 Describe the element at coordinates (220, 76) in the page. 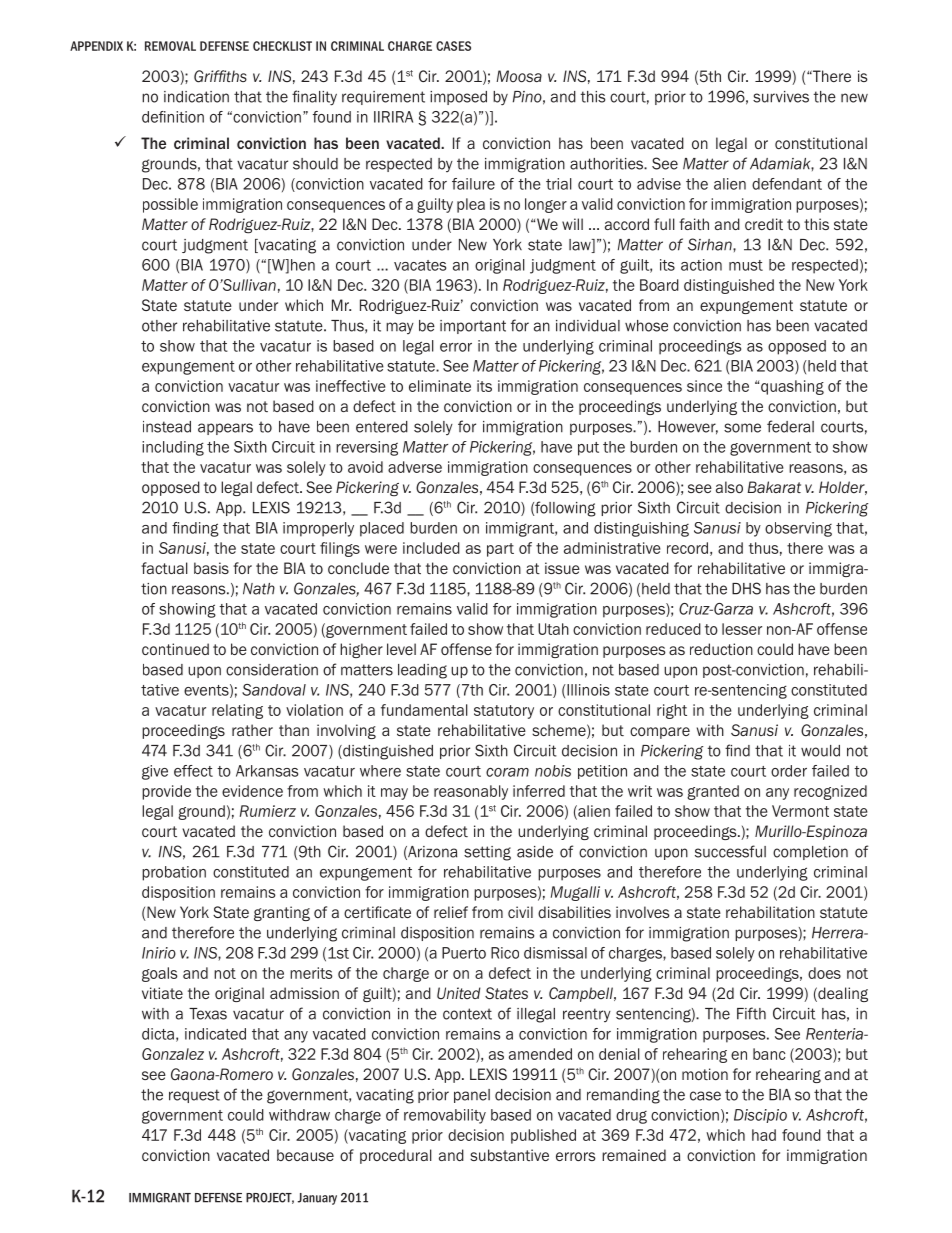

I see `Griffiths` at that location.
